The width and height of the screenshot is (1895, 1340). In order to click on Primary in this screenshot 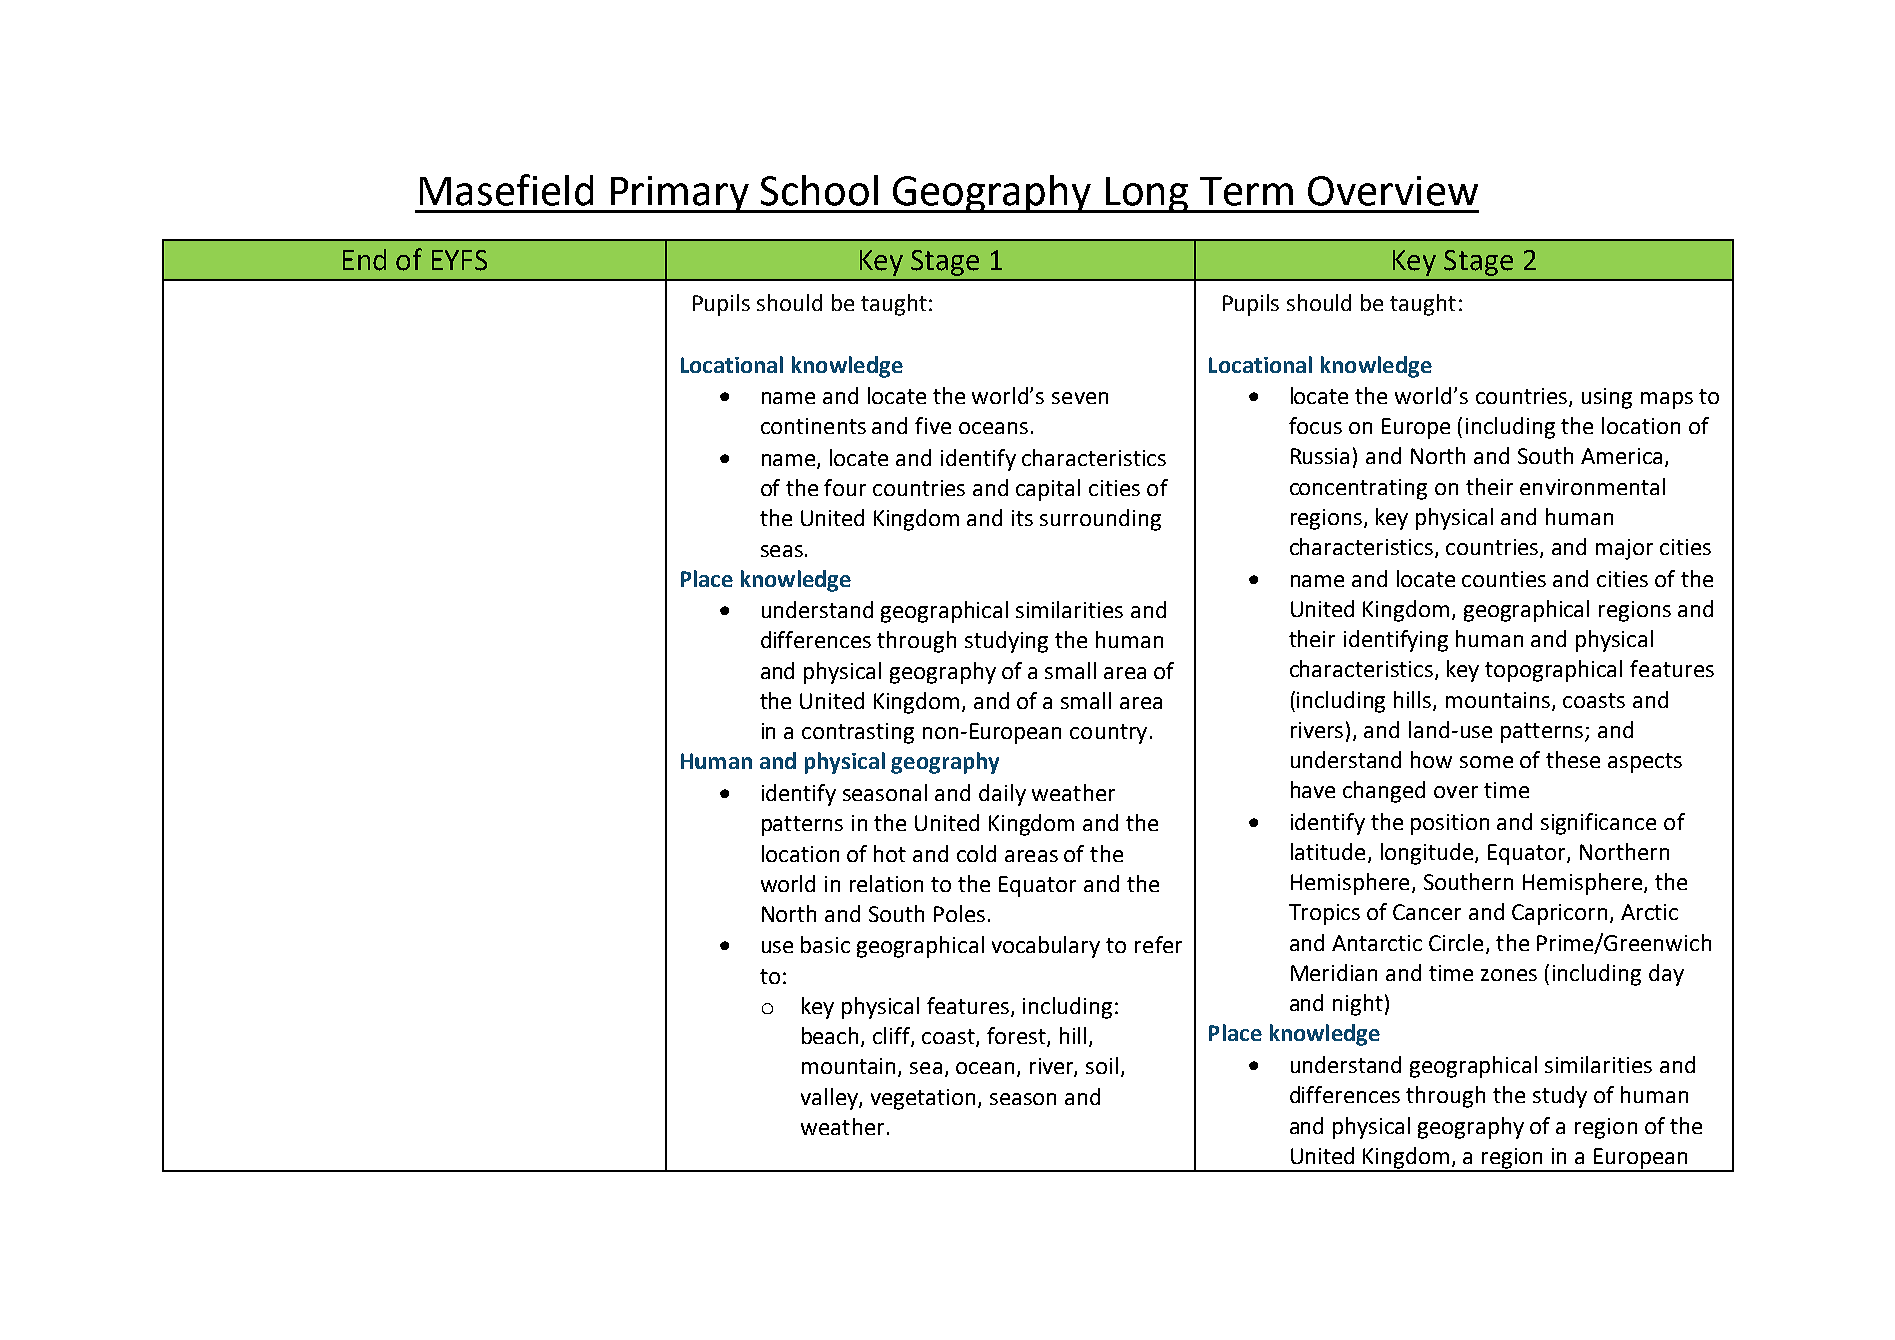, I will do `click(679, 194)`.
